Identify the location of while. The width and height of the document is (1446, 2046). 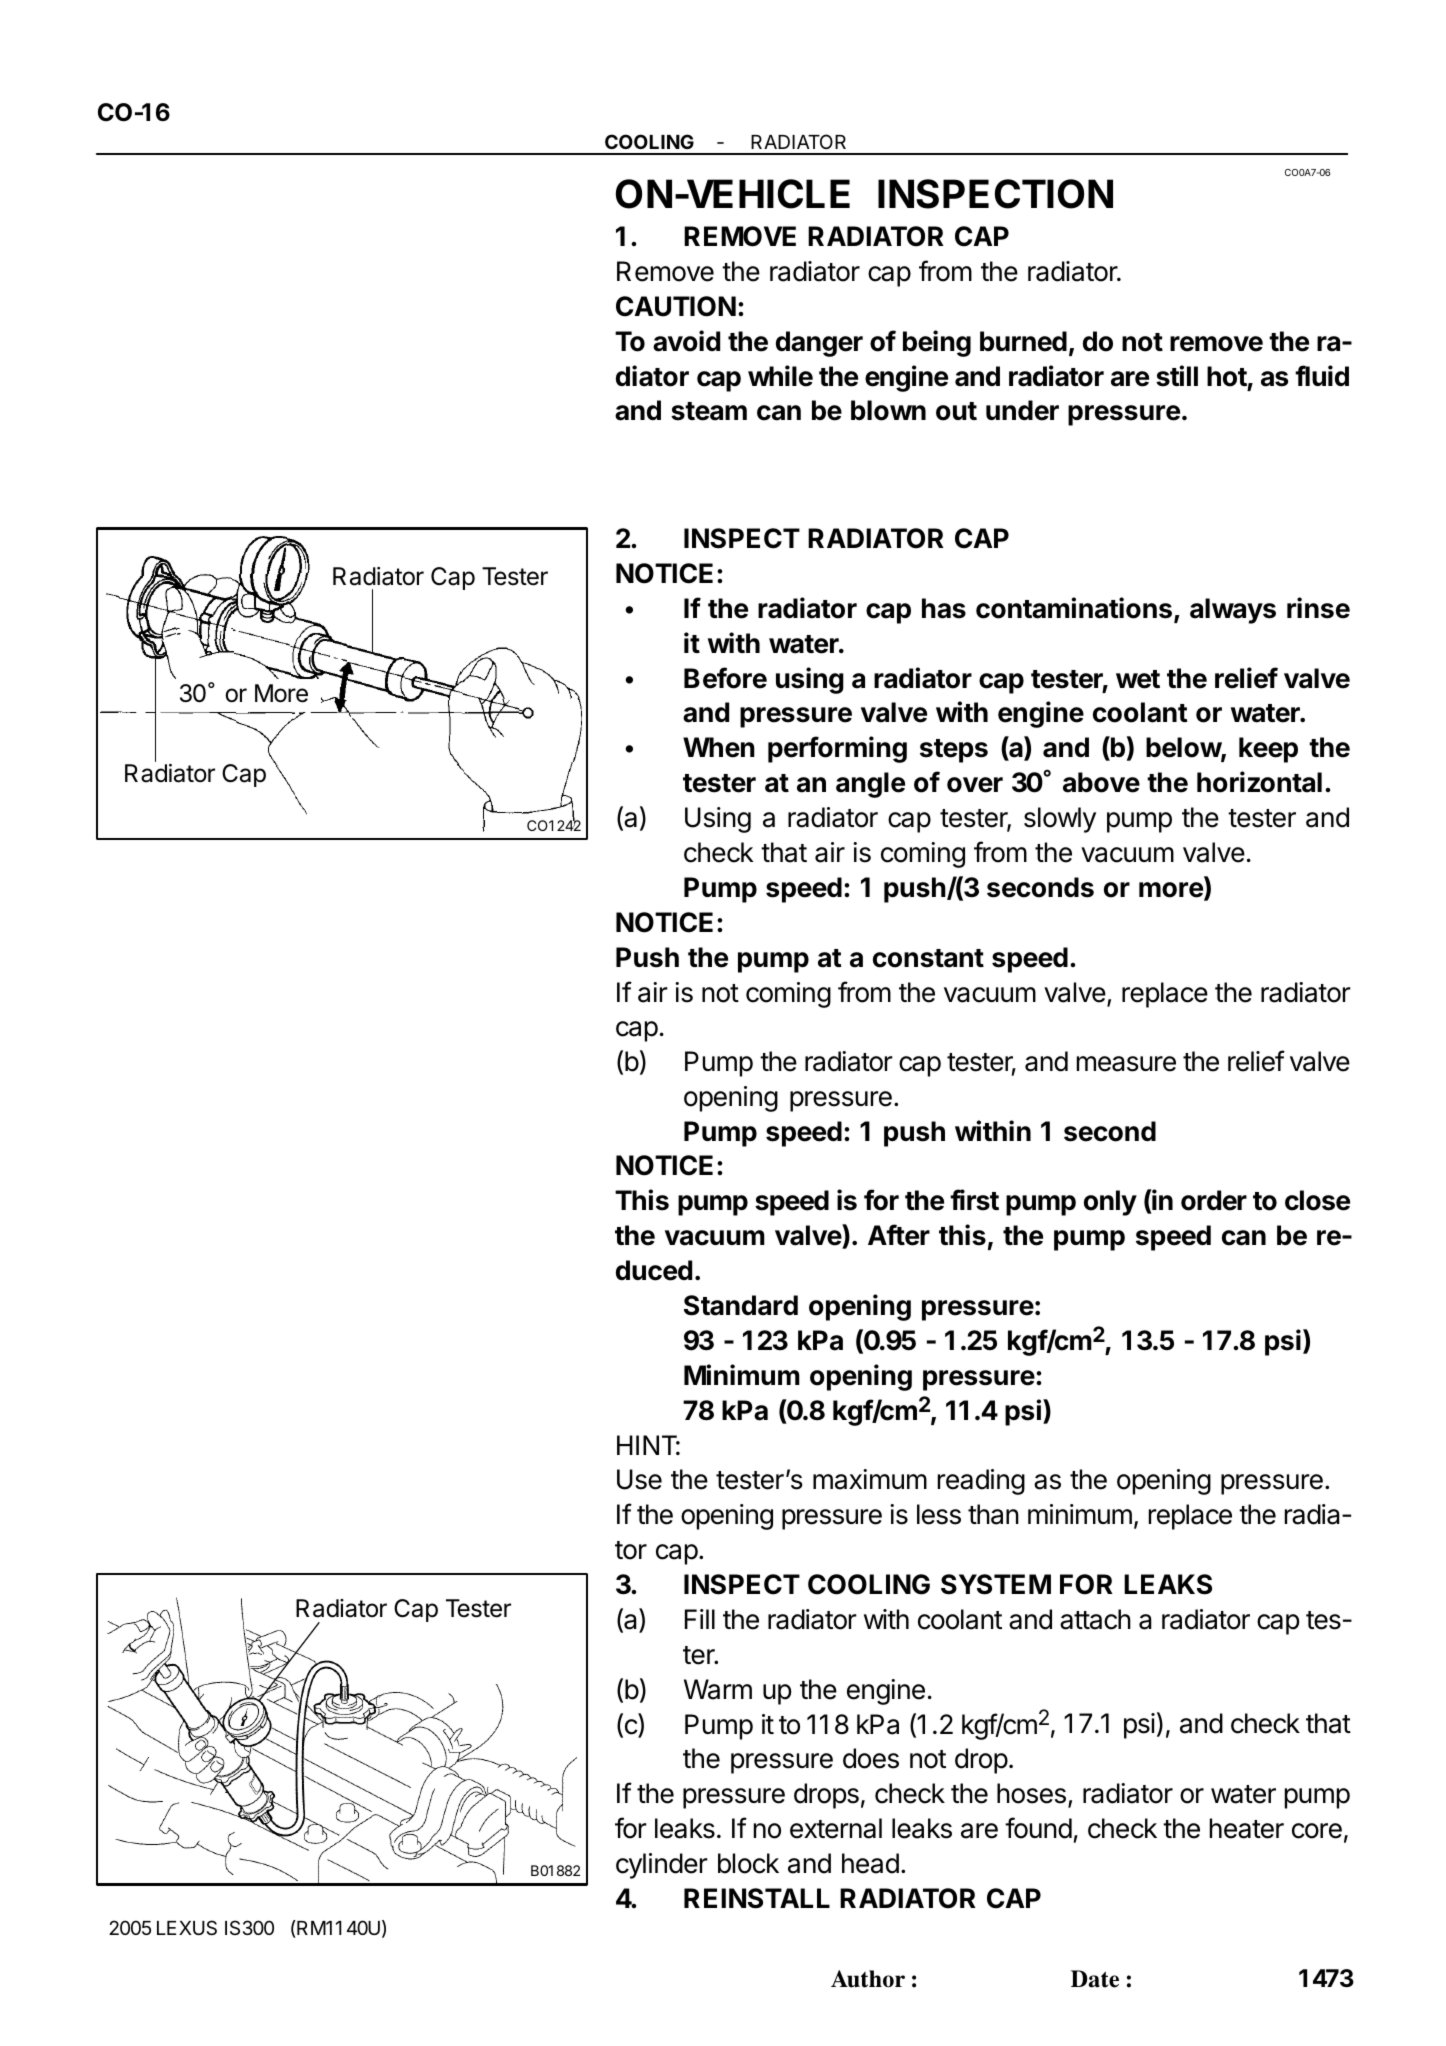
(780, 376).
